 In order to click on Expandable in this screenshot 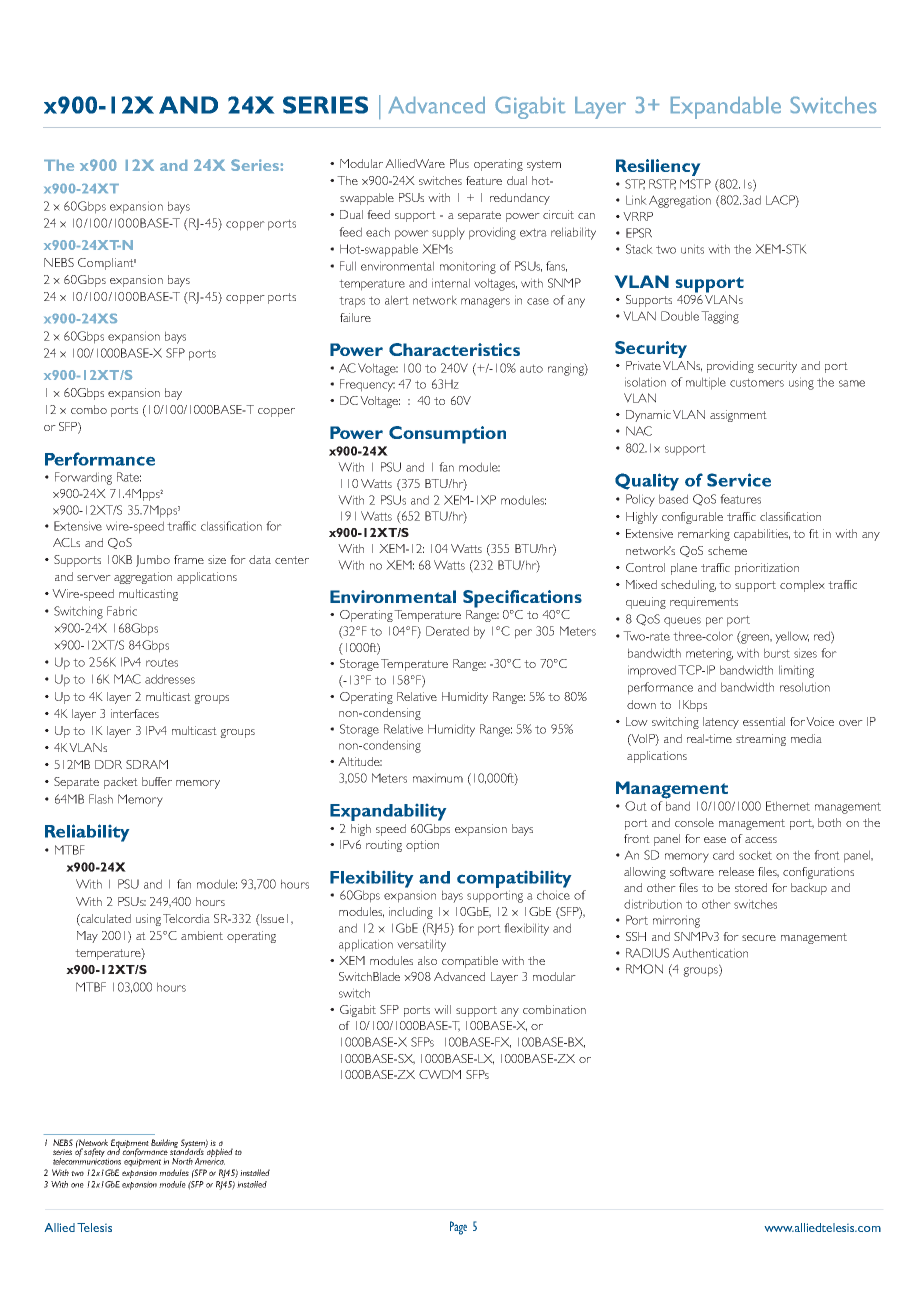, I will do `click(726, 108)`.
